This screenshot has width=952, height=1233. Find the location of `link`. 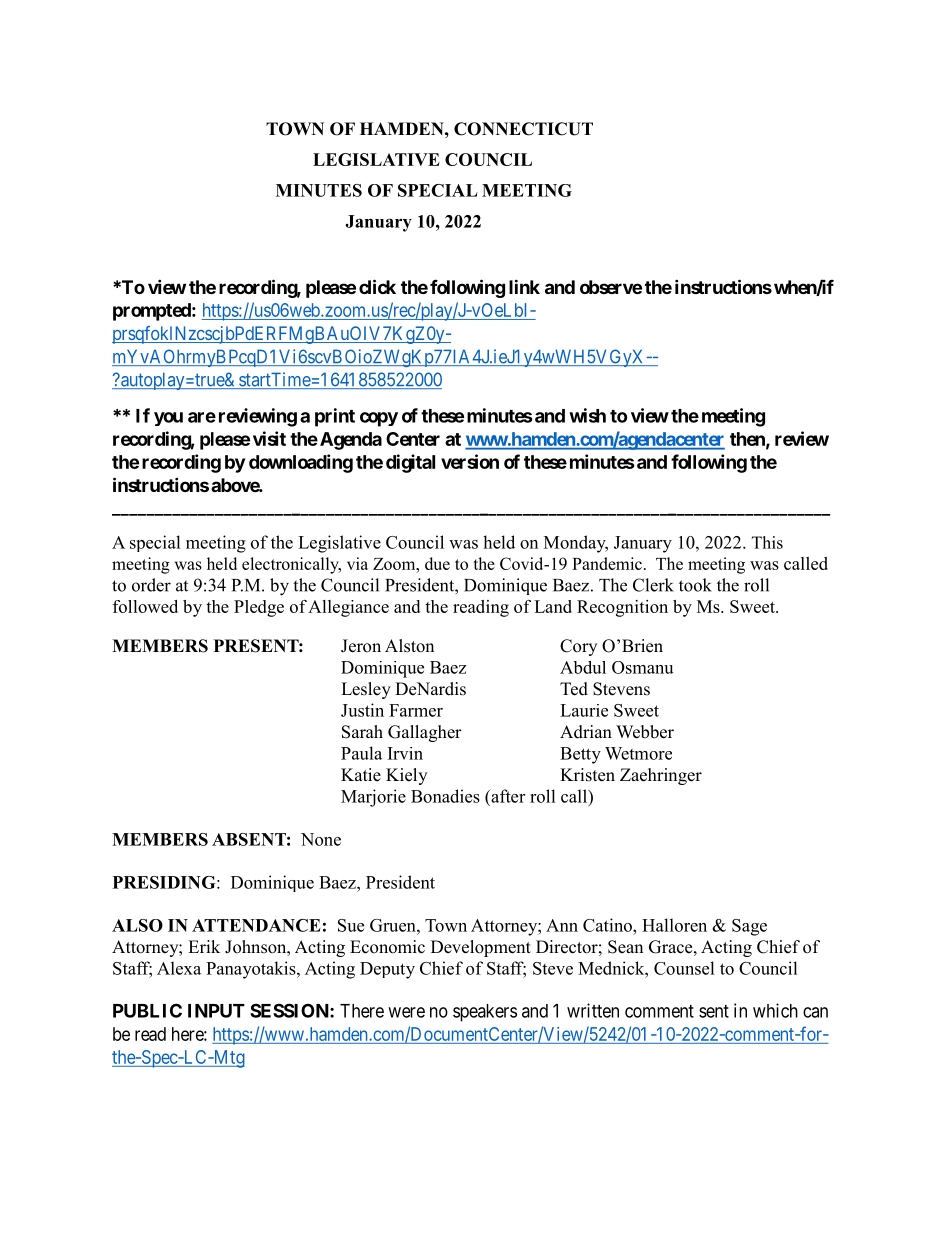

link is located at coordinates (524, 286).
